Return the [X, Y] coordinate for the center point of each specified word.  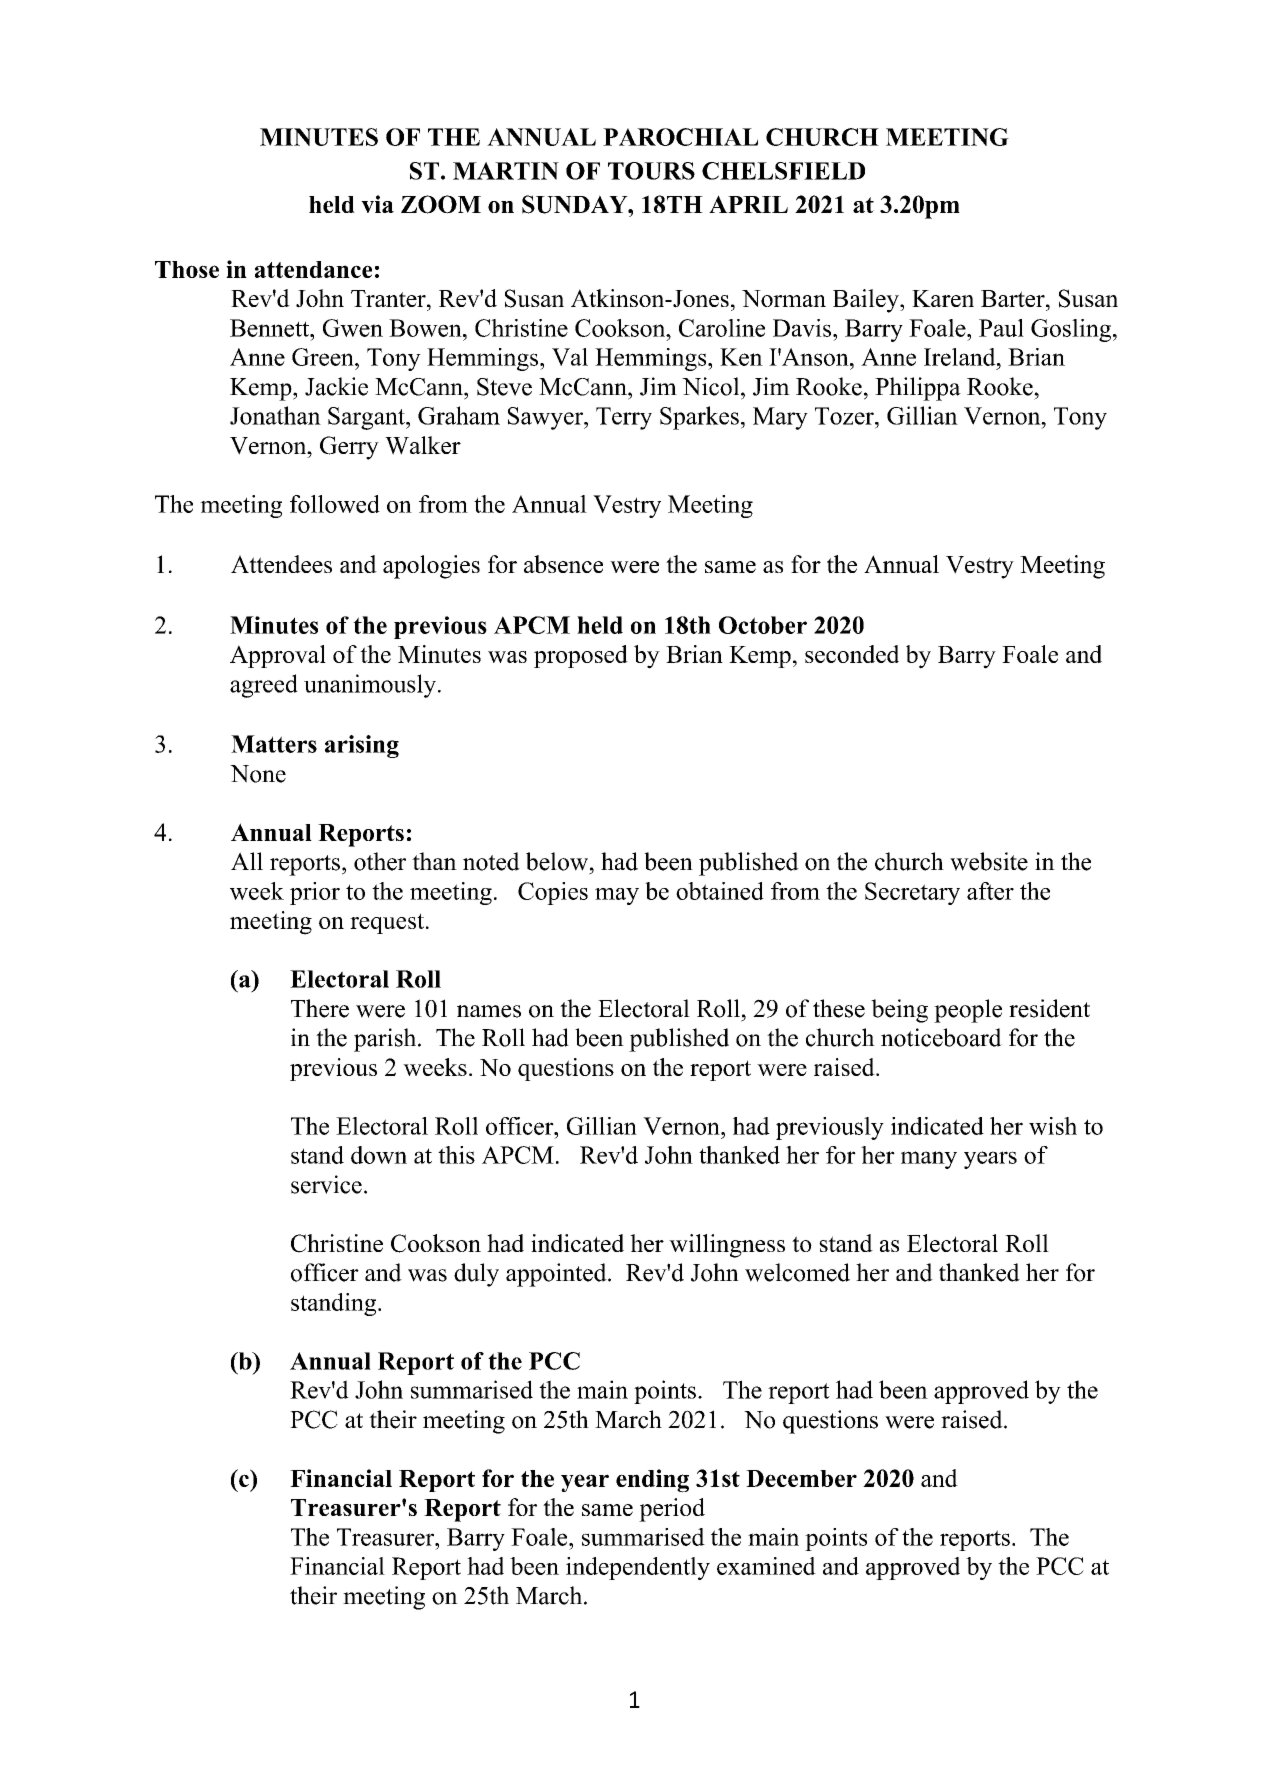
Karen [943, 298]
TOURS [651, 171]
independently [638, 1568]
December [801, 1478]
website [989, 861]
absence [563, 564]
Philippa [918, 389]
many [929, 1160]
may [617, 896]
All [247, 861]
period [672, 1510]
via [377, 204]
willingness [727, 1246]
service [326, 1184]
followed [335, 504]
